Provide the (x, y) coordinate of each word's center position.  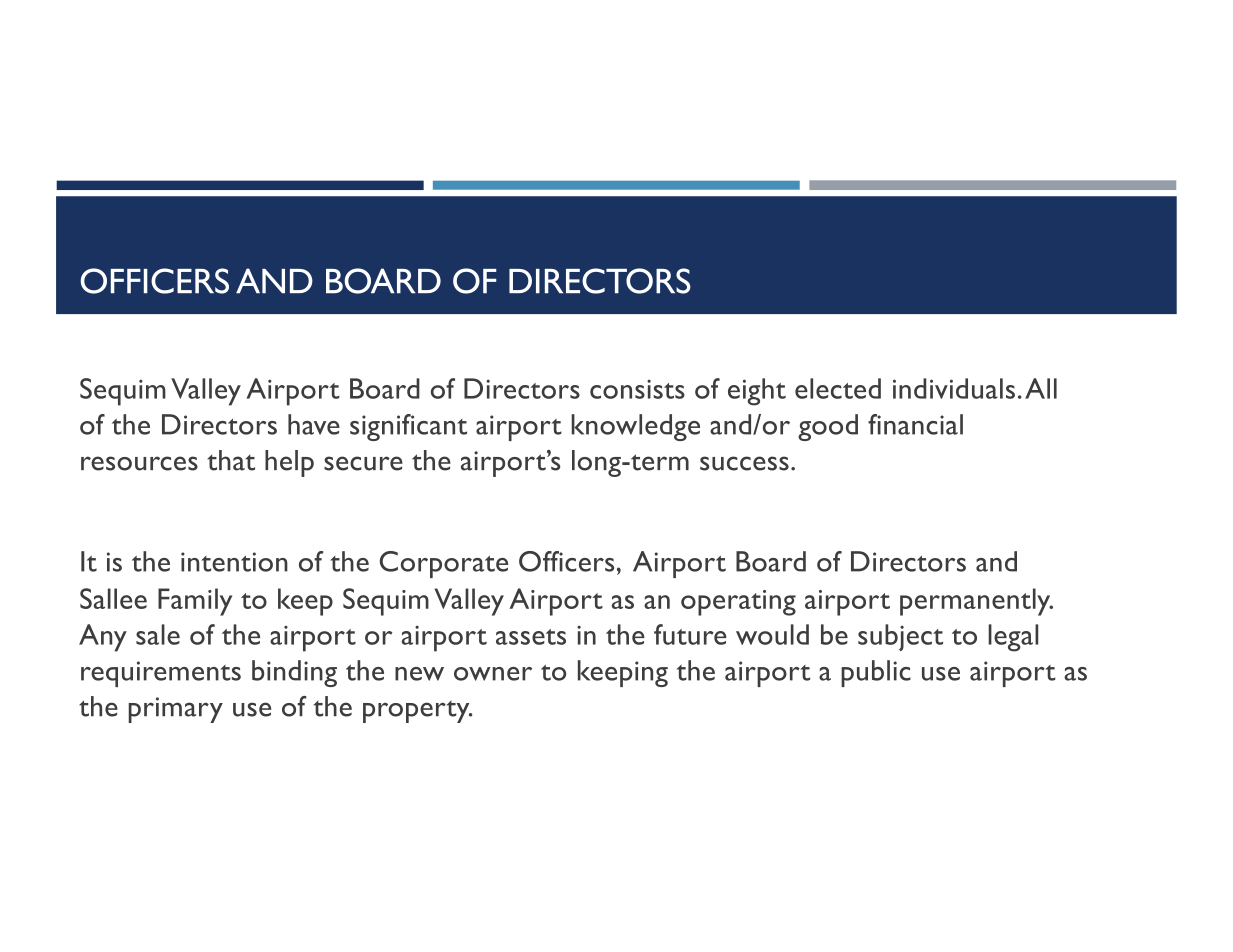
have (314, 424)
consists (637, 389)
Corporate (444, 564)
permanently (976, 602)
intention (234, 562)
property (417, 712)
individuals (954, 388)
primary (176, 710)
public (876, 673)
